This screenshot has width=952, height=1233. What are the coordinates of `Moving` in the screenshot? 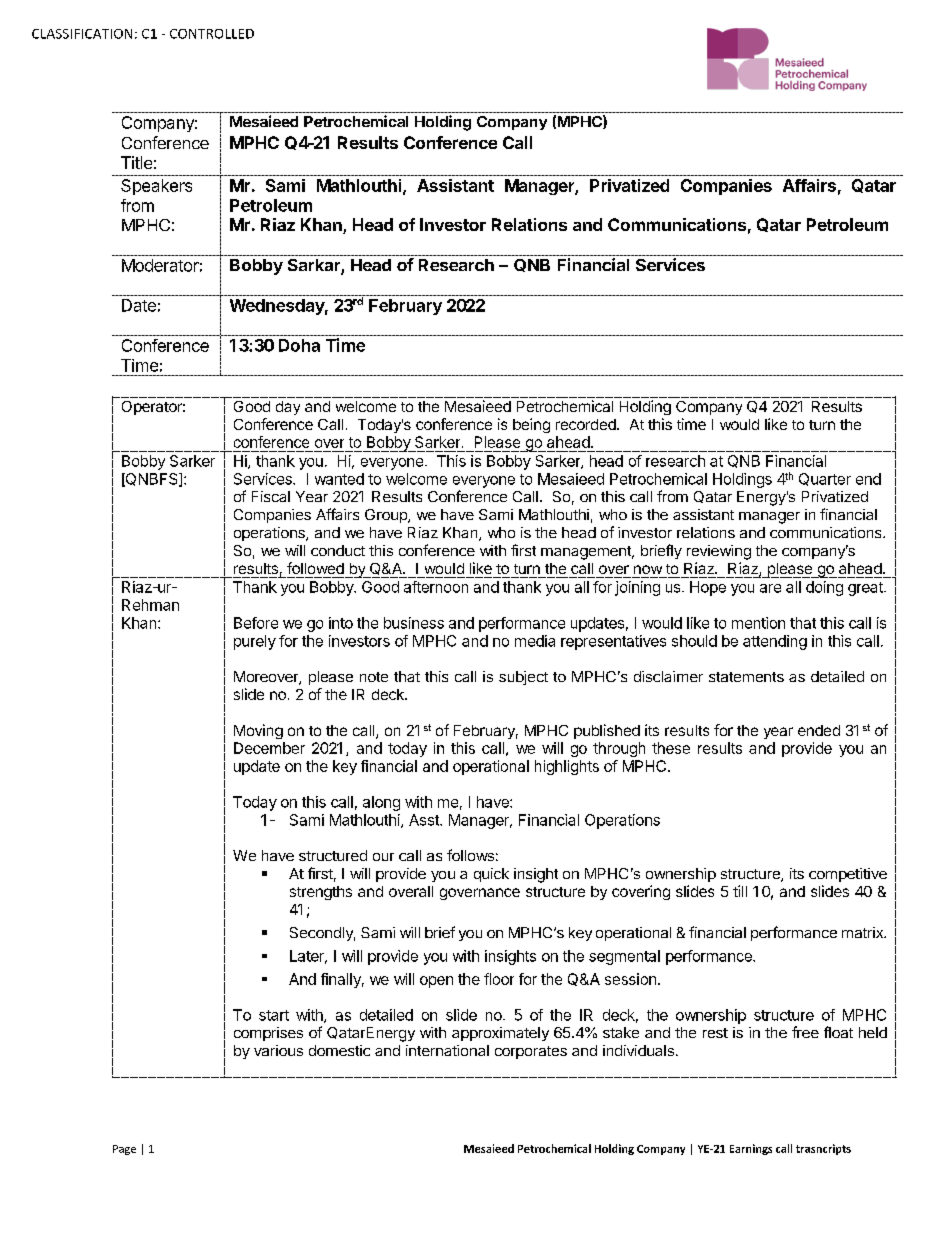 It's located at (258, 731).
